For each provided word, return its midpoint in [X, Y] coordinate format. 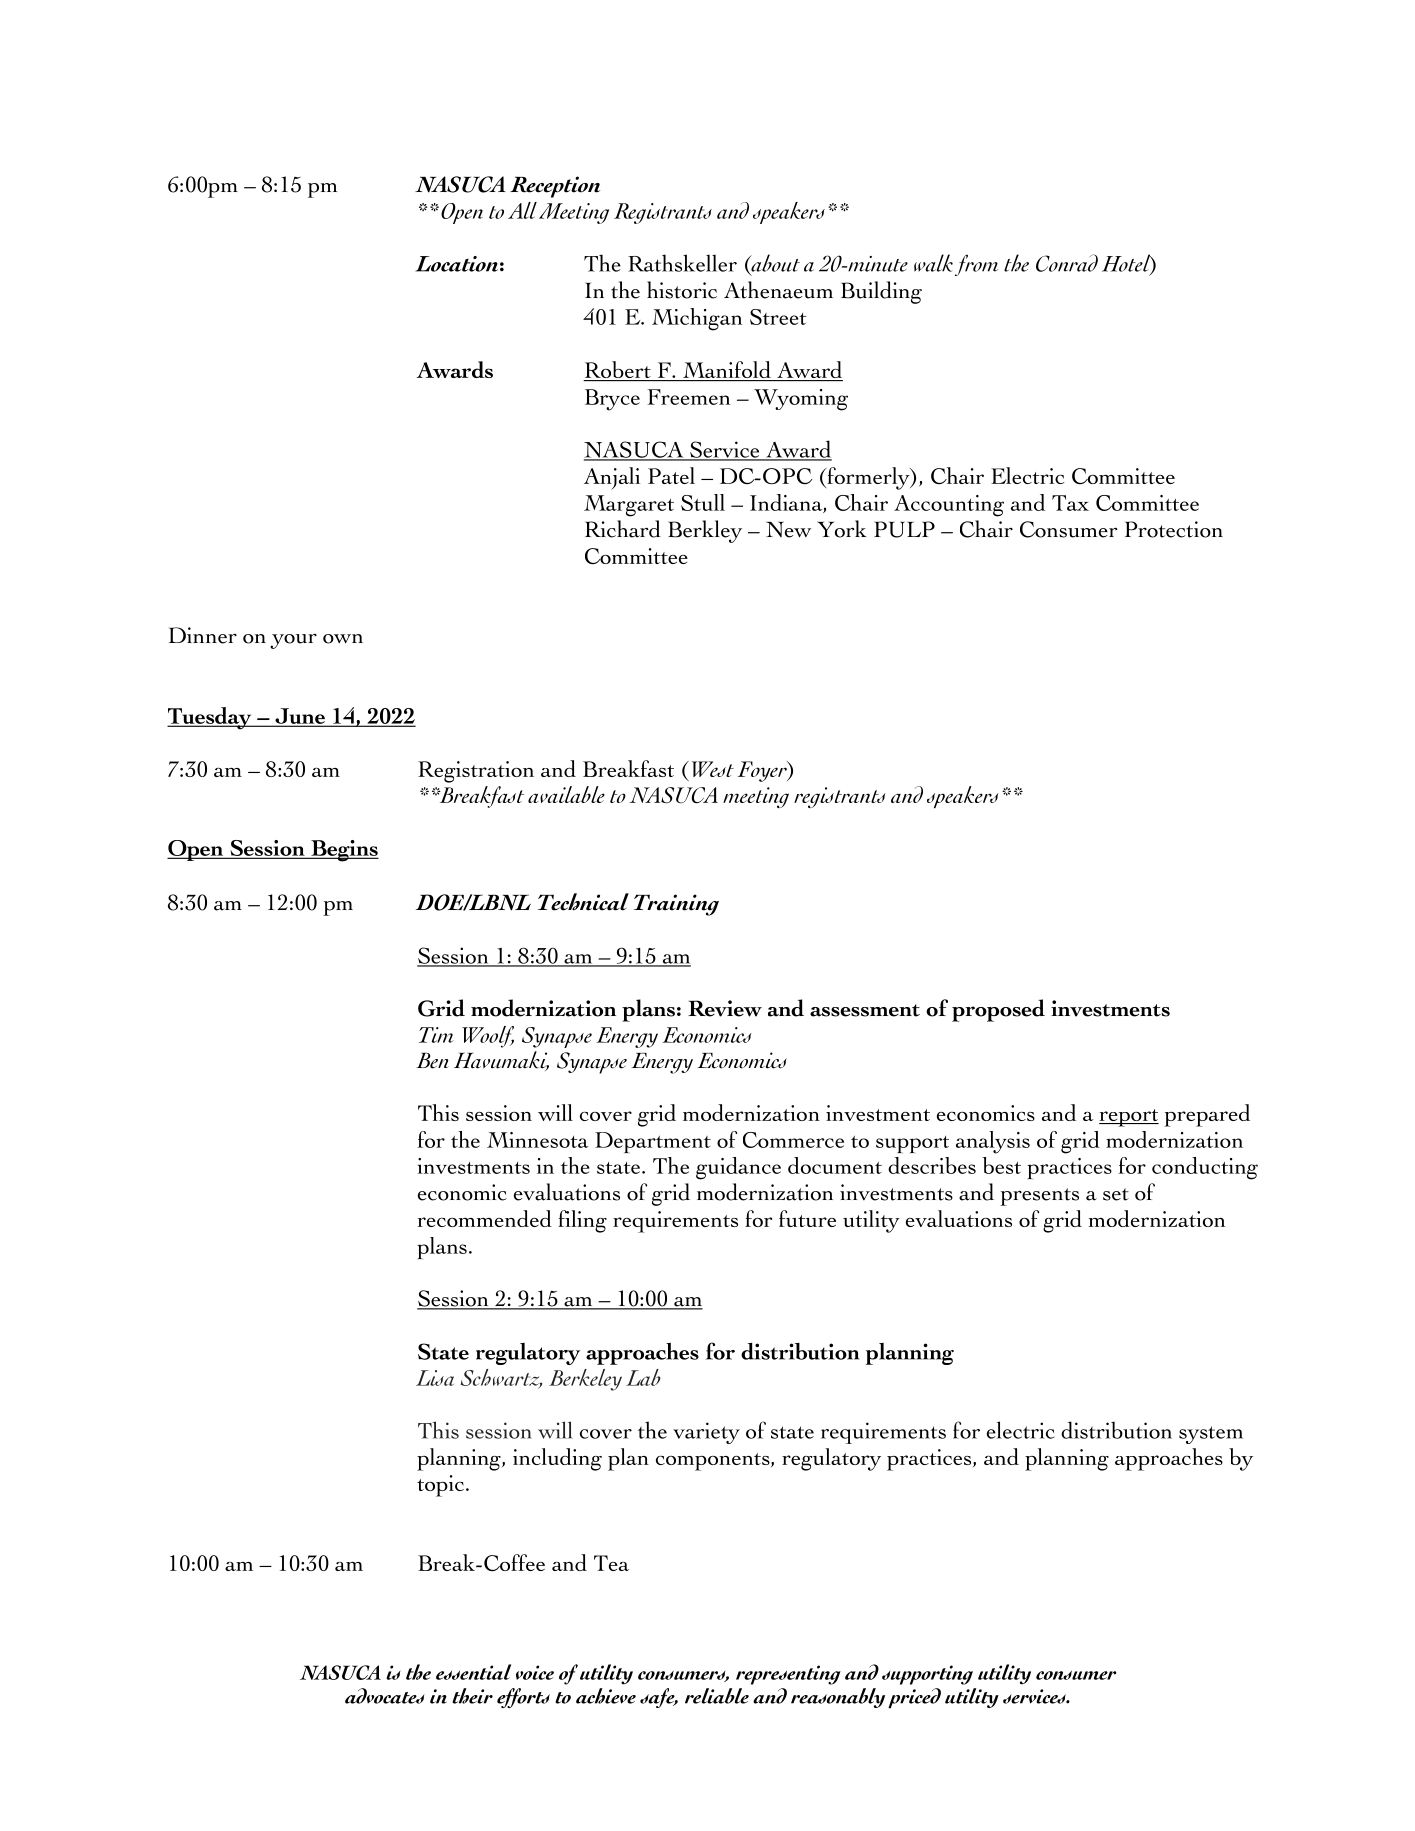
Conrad [1067, 263]
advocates [385, 1696]
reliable [717, 1696]
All [522, 210]
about [774, 264]
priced [914, 1698]
